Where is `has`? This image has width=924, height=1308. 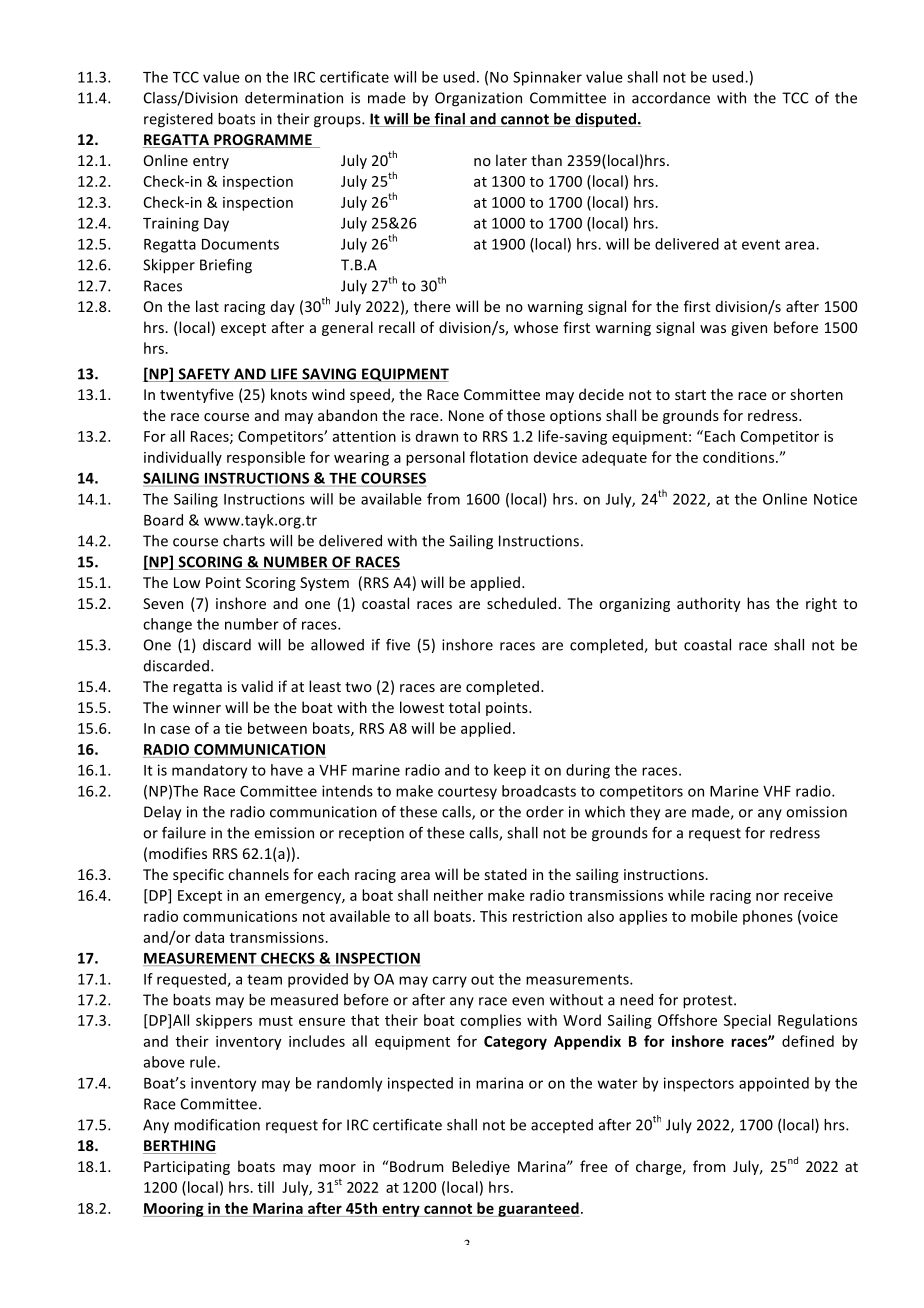 has is located at coordinates (758, 603).
